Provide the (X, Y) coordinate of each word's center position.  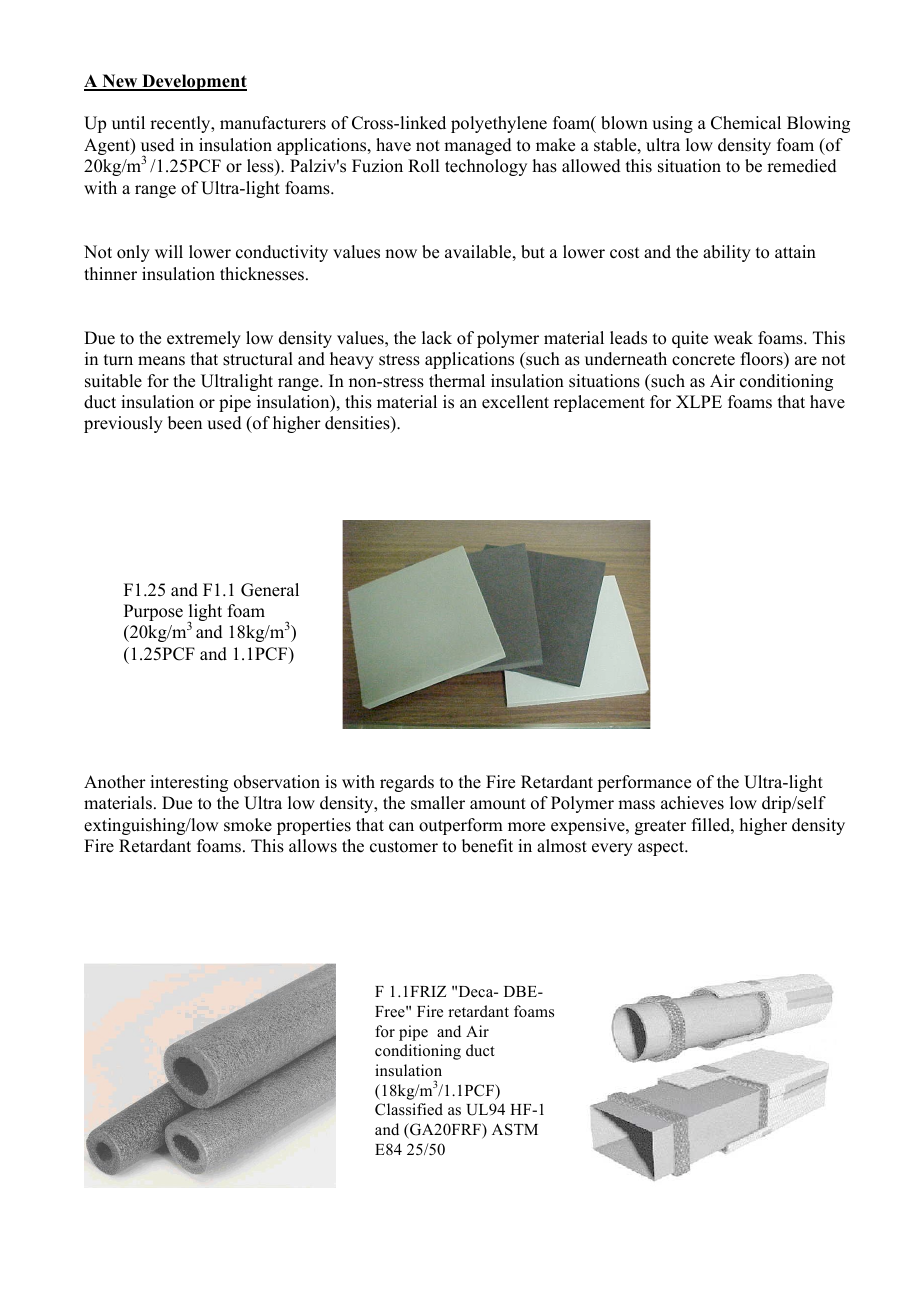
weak (733, 338)
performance (644, 783)
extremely (204, 339)
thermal (457, 381)
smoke (248, 825)
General (270, 590)
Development (193, 82)
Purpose (153, 612)
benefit (487, 846)
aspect (662, 848)
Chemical (746, 123)
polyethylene (499, 124)
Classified (409, 1109)
